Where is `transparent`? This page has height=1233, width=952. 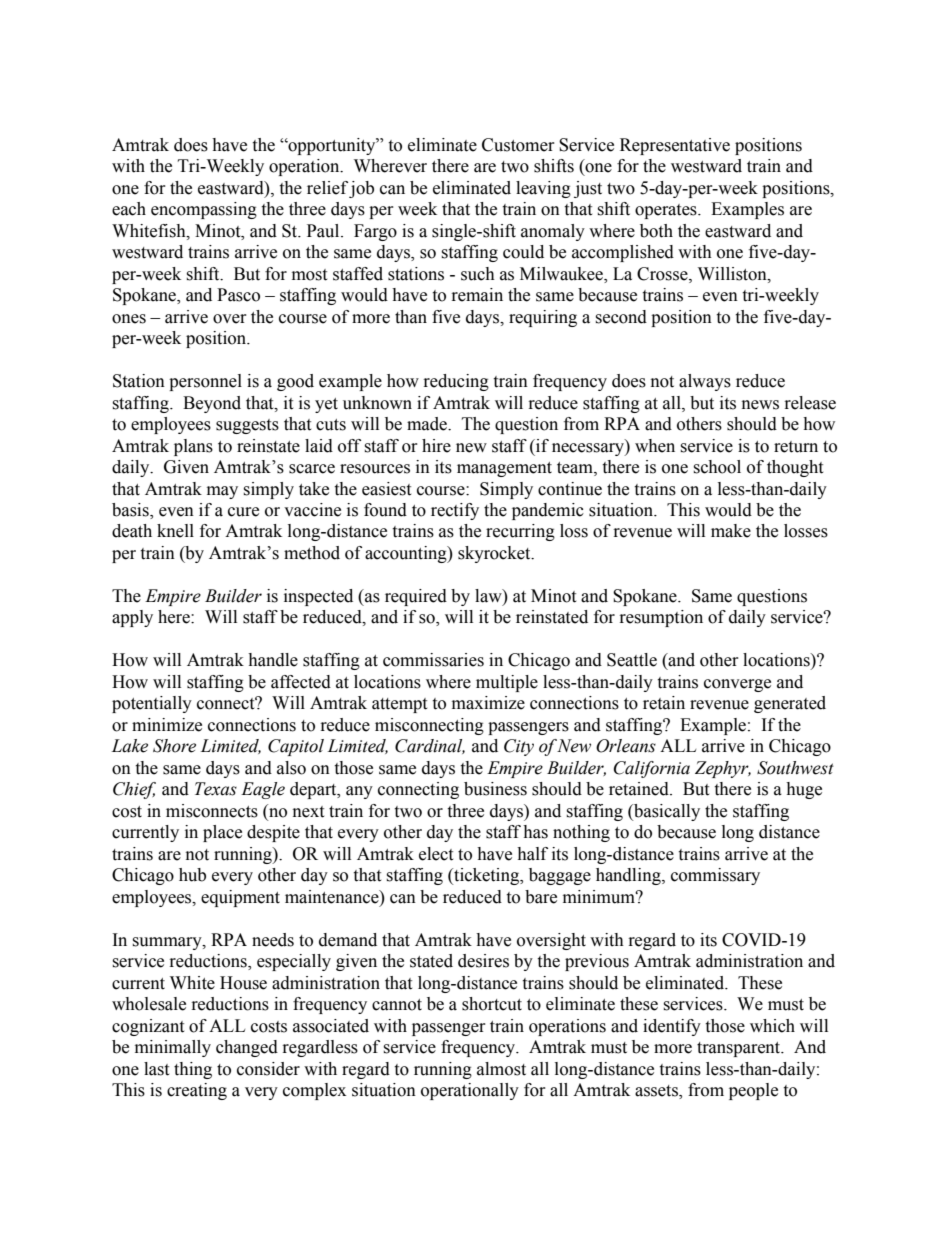
transparent is located at coordinates (740, 1049).
